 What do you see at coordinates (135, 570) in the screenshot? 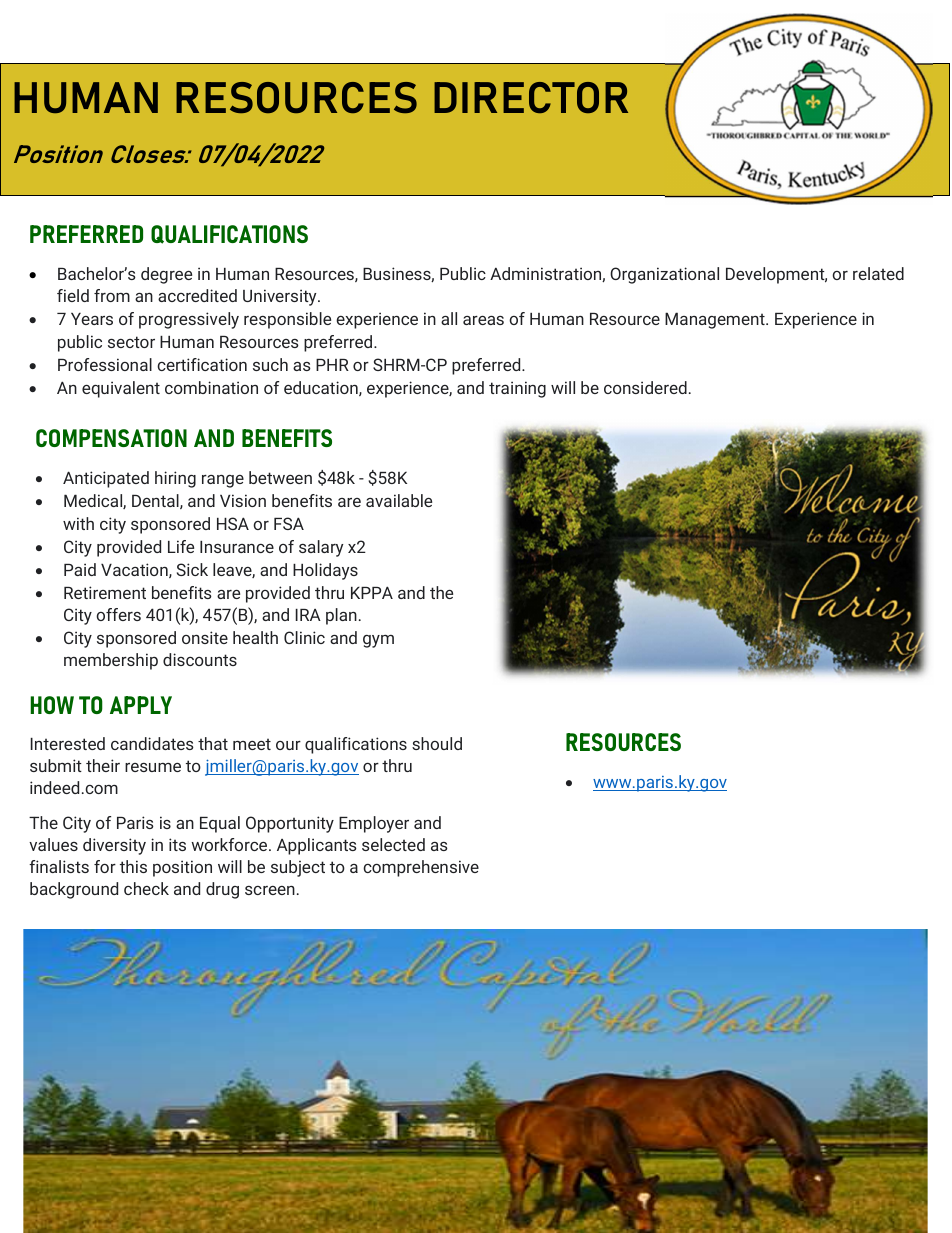
I see `Vacation` at bounding box center [135, 570].
